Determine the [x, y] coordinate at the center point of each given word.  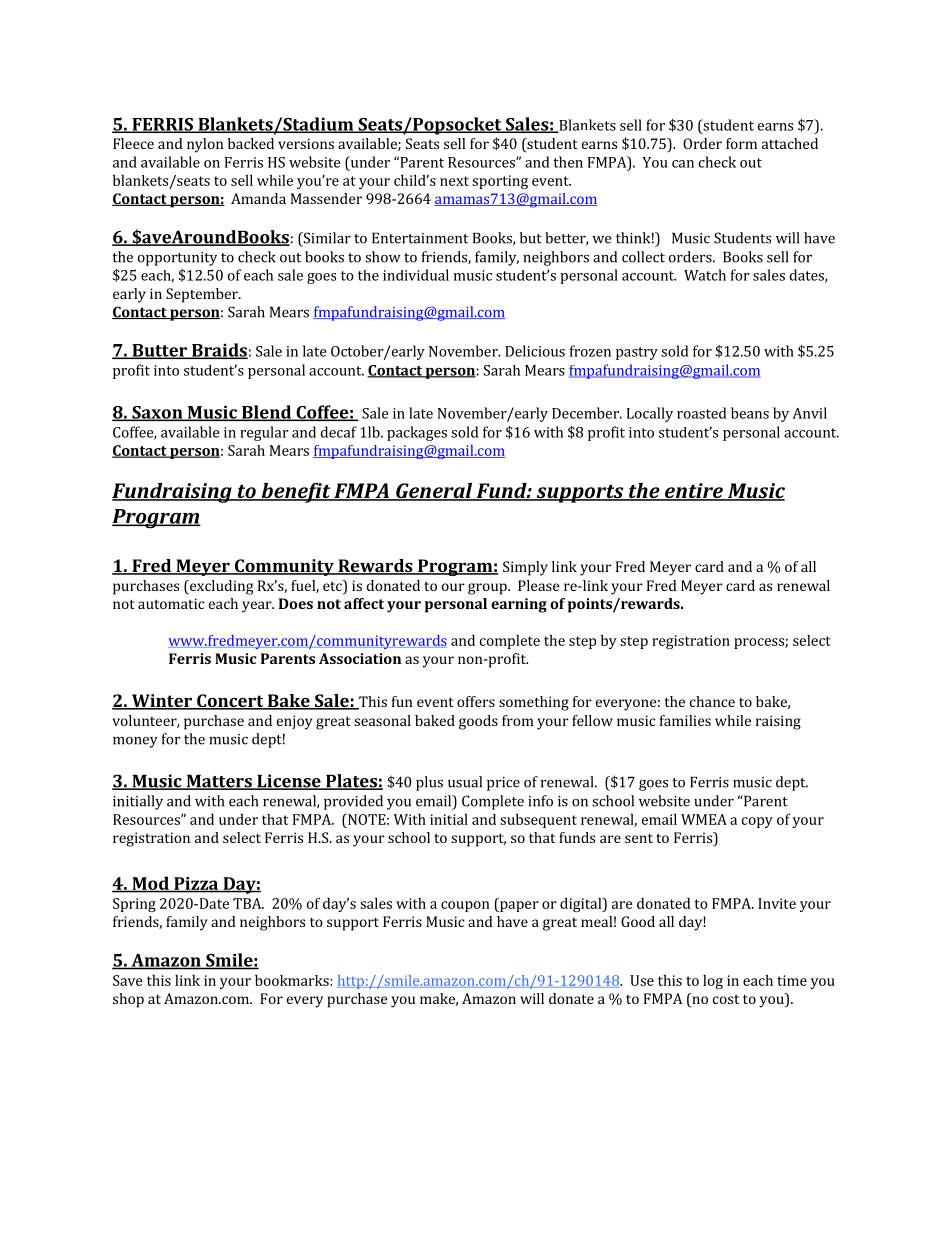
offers [476, 701]
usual [465, 782]
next [454, 181]
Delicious [535, 351]
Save [128, 980]
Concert [230, 702]
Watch [705, 275]
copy [757, 822]
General [434, 492]
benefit [296, 493]
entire [694, 492]
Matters [219, 782]
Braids [219, 351]
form [741, 143]
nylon [205, 145]
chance [712, 701]
